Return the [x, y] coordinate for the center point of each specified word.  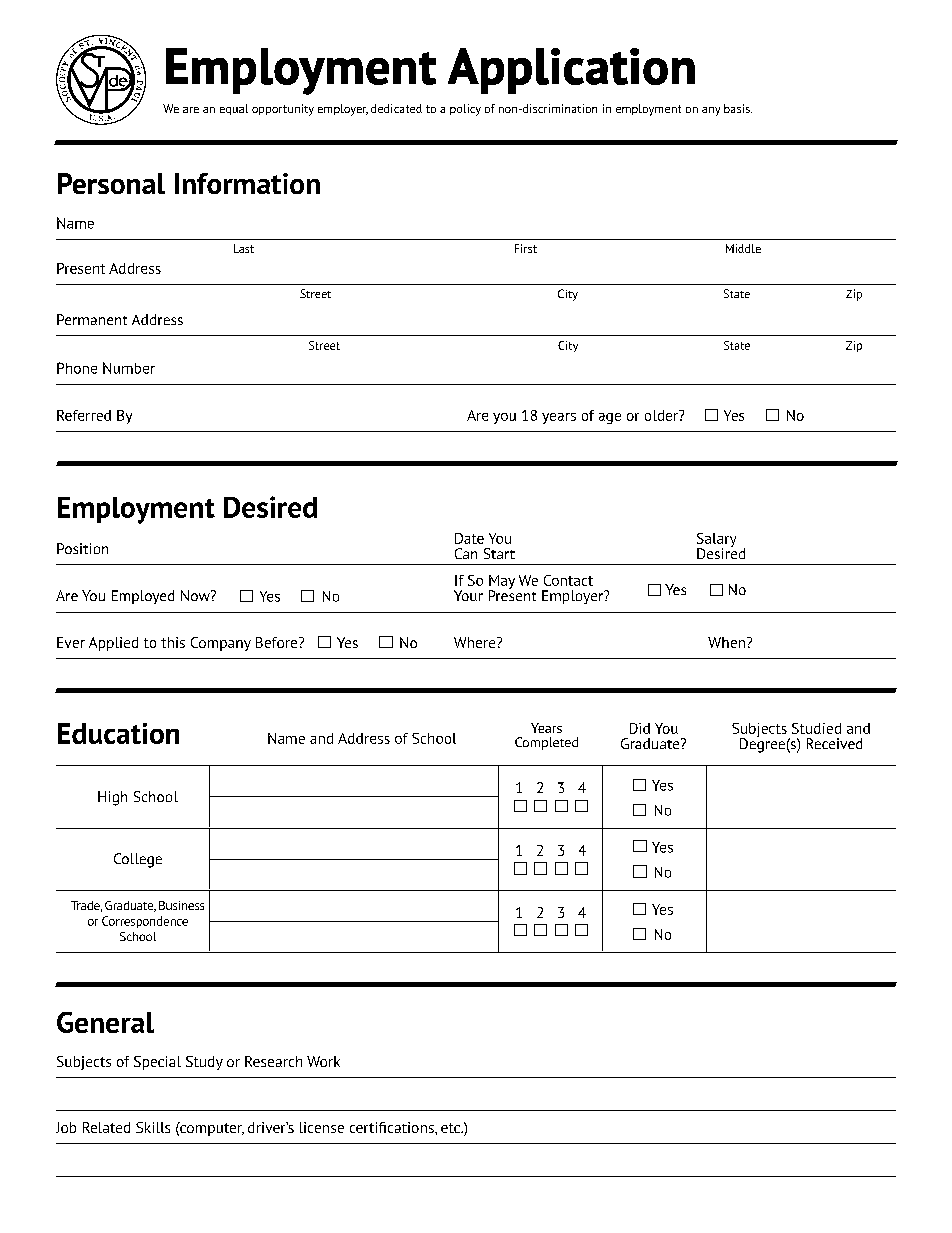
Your [468, 595]
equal [234, 109]
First [526, 248]
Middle [743, 248]
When [726, 642]
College [138, 860]
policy [465, 110]
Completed [546, 743]
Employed [143, 597]
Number [129, 368]
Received [834, 743]
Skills [153, 1127]
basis [738, 108]
